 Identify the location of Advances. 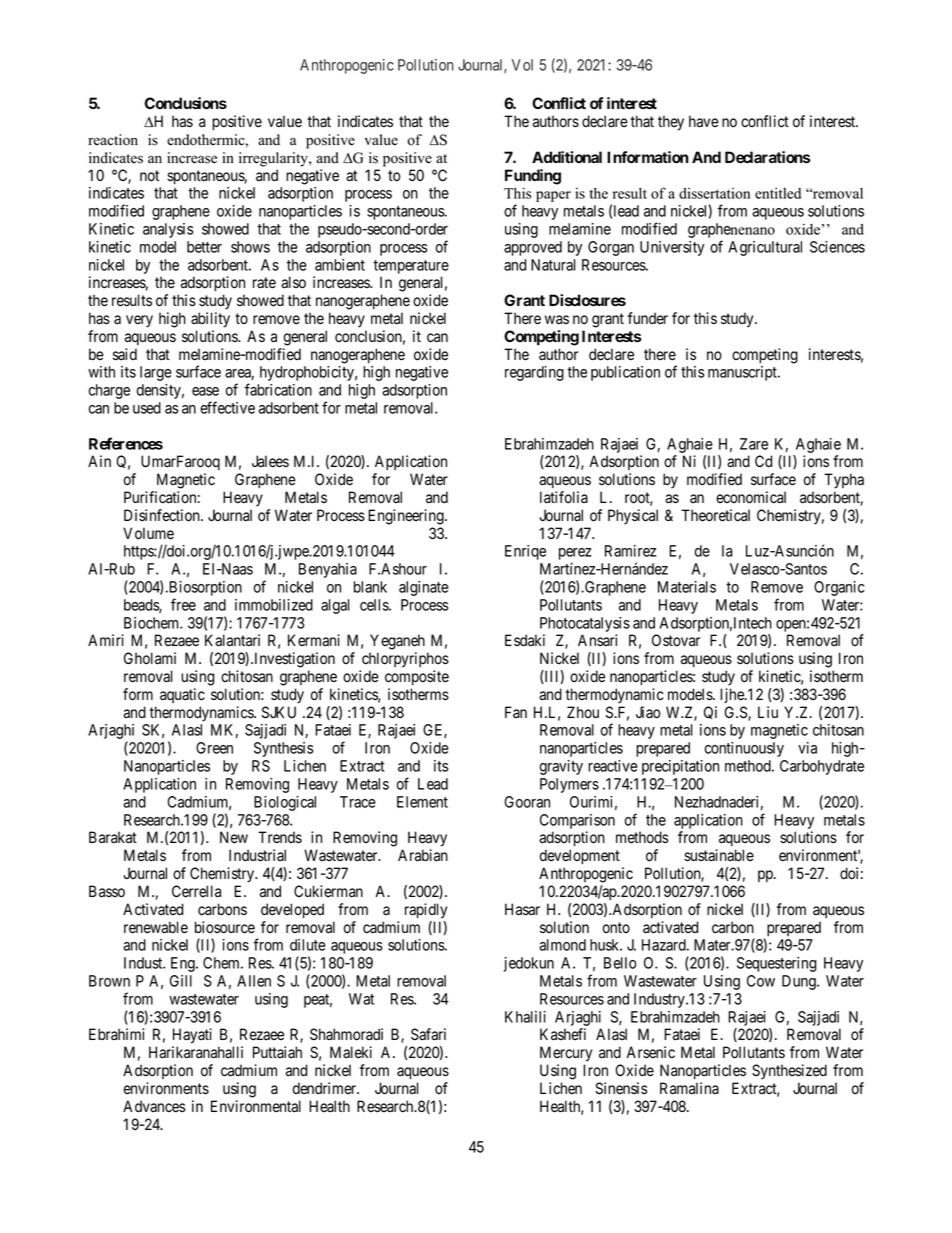
(154, 1106).
